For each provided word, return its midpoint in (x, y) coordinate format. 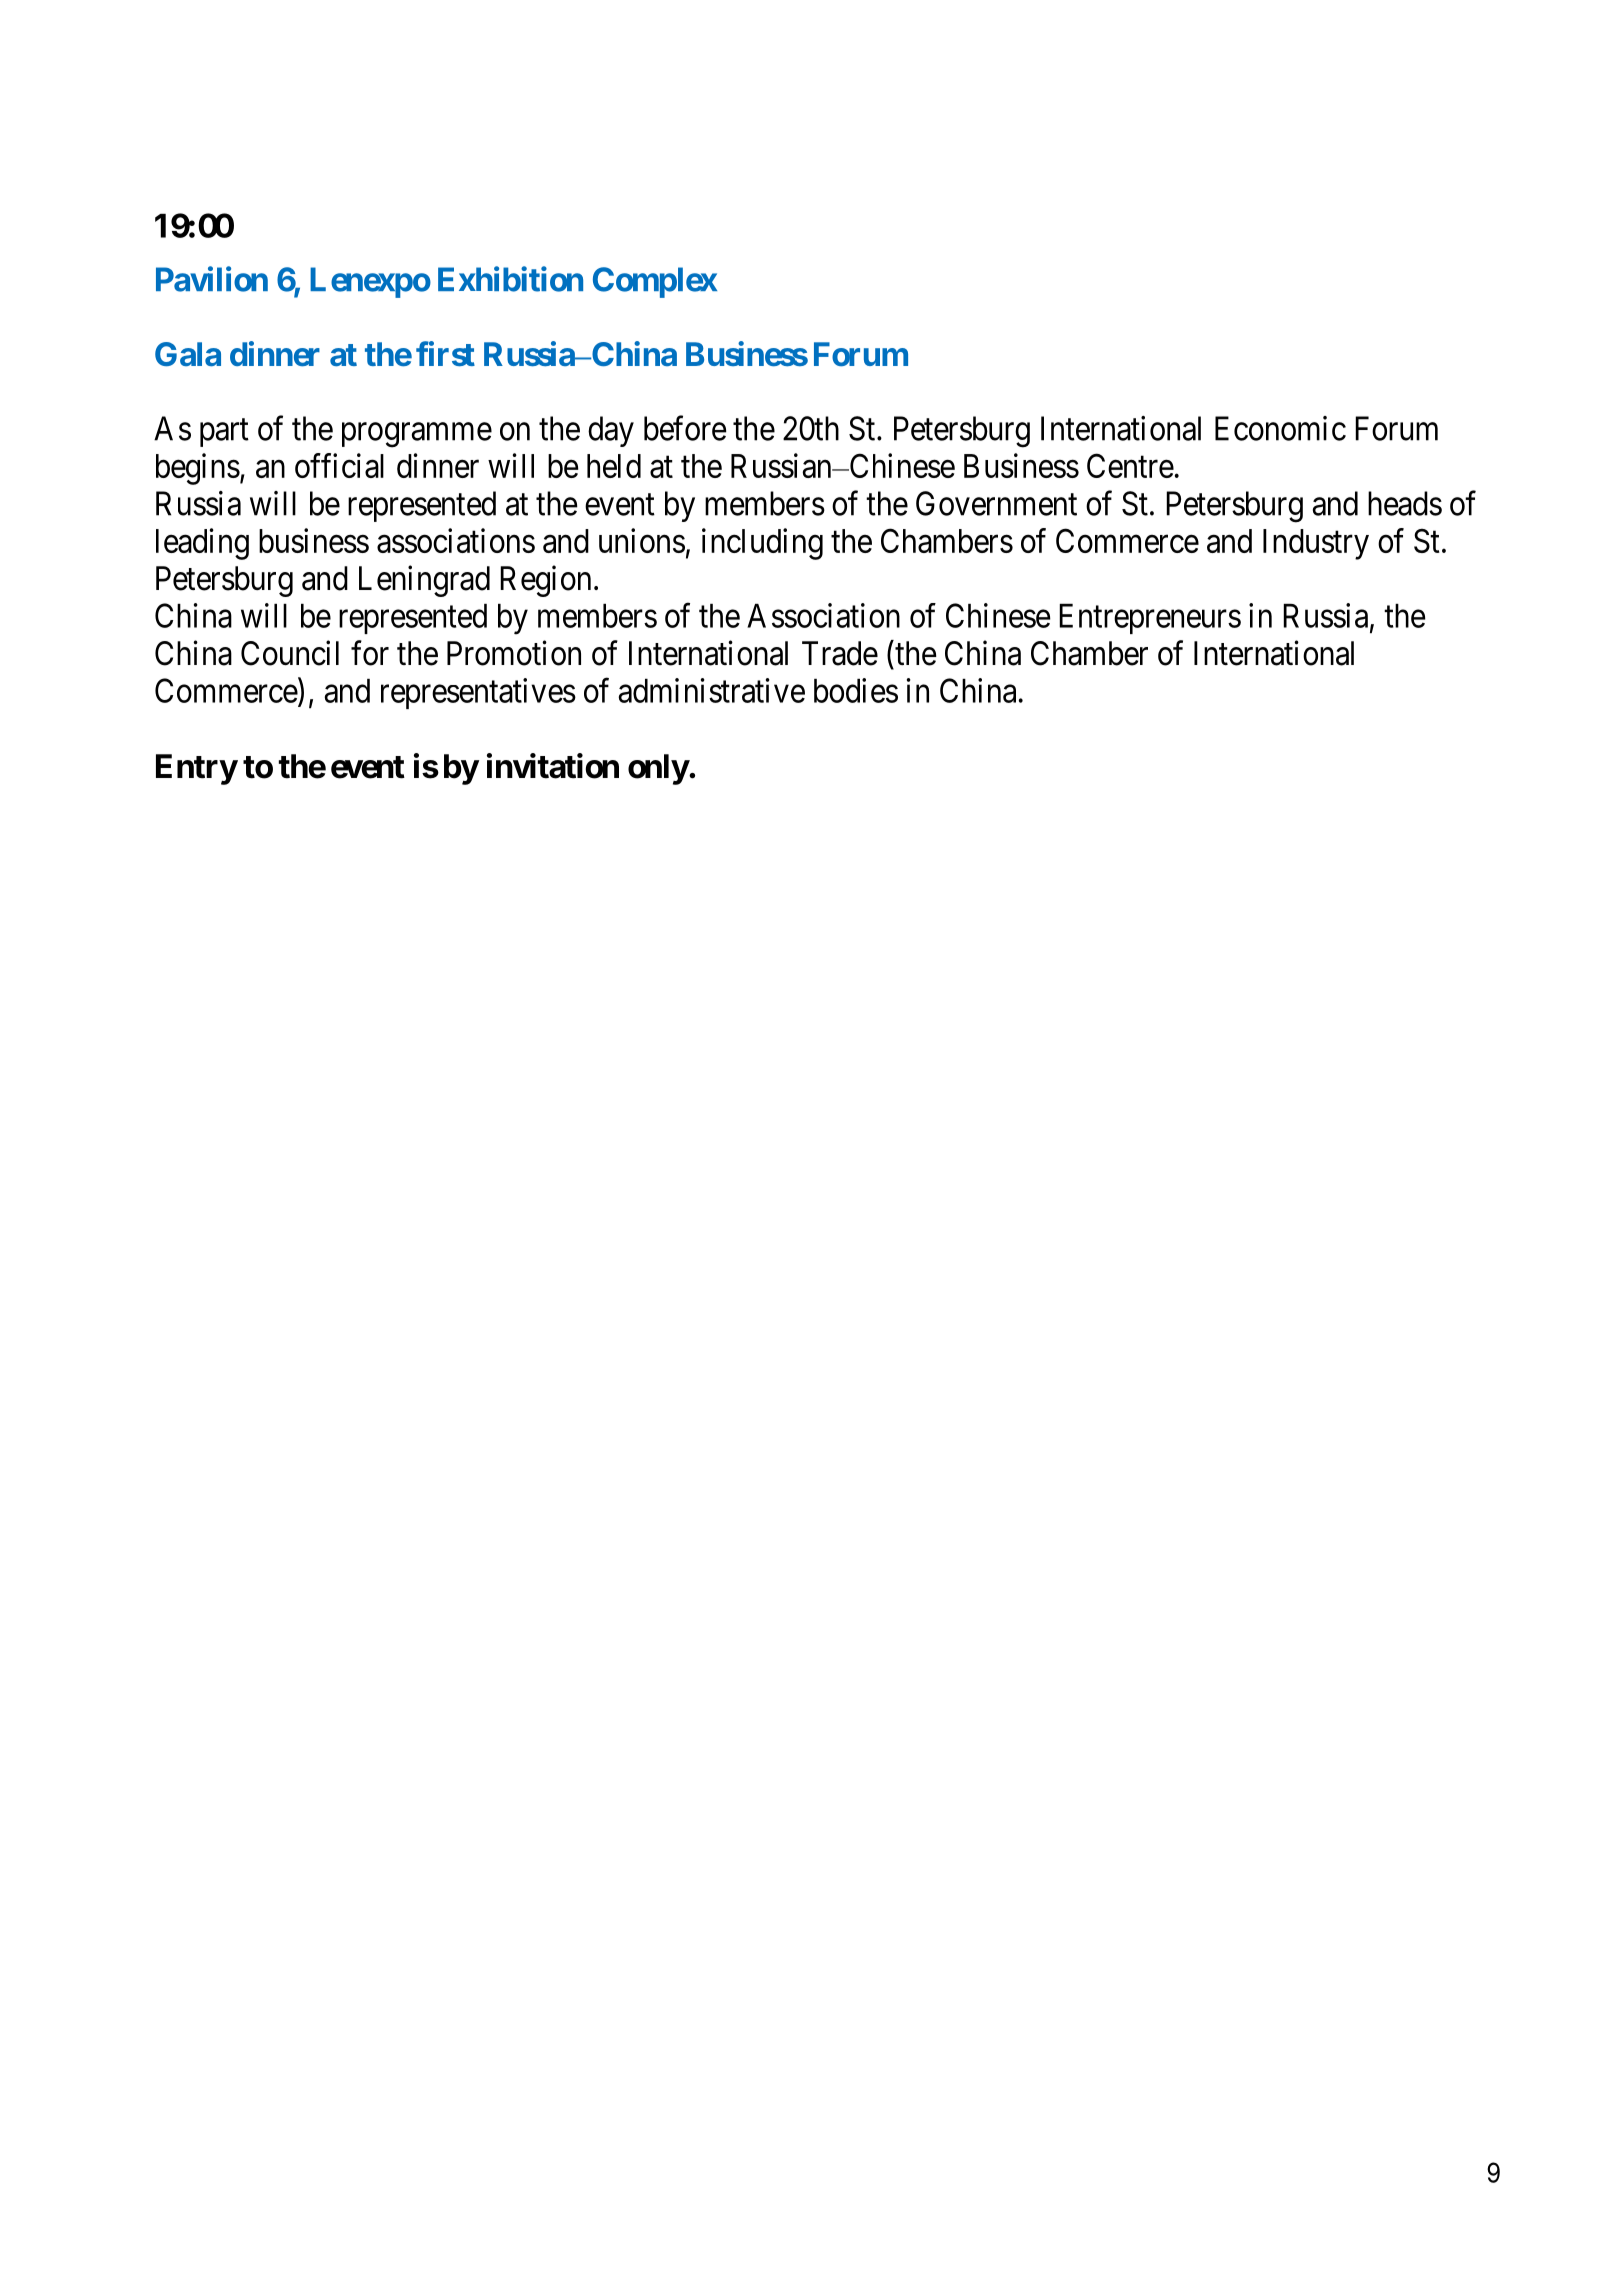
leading (202, 544)
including (762, 544)
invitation (553, 766)
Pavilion (212, 279)
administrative (711, 690)
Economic (1280, 428)
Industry (1316, 544)
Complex (655, 282)
